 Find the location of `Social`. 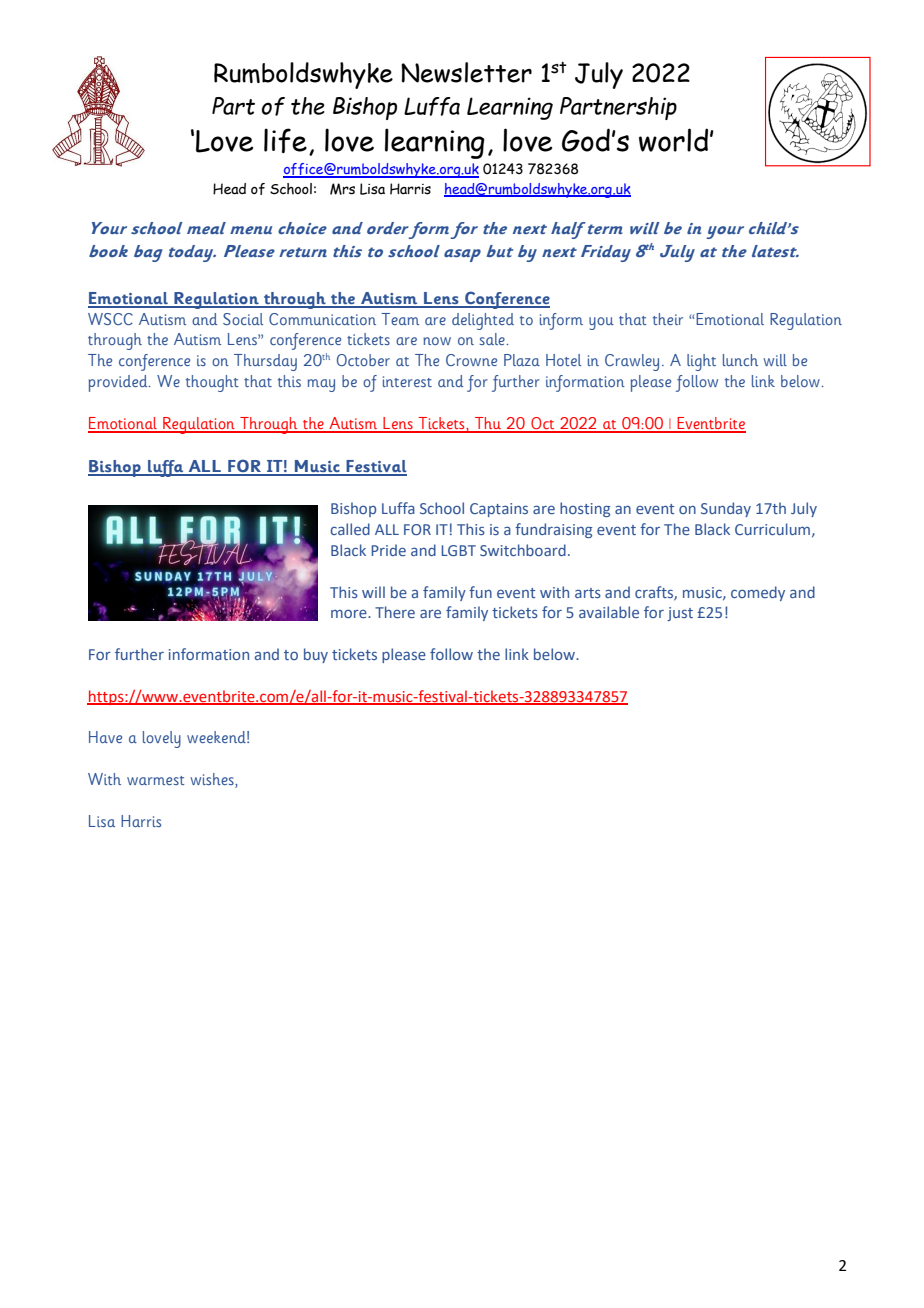

Social is located at coordinates (243, 319).
